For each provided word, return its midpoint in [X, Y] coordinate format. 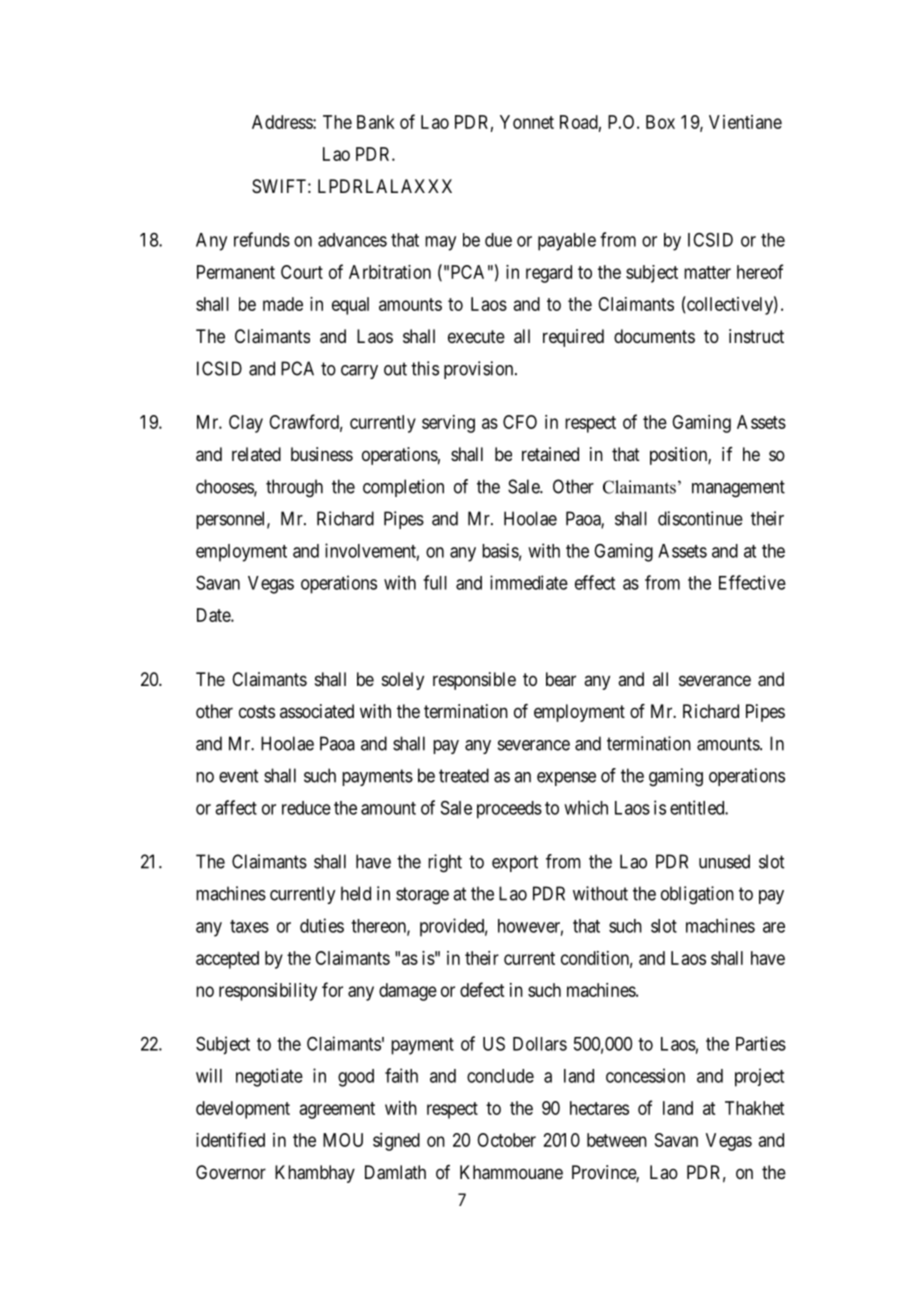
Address [283, 122]
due [498, 240]
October [506, 1140]
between [617, 1140]
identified [230, 1139]
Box [660, 122]
